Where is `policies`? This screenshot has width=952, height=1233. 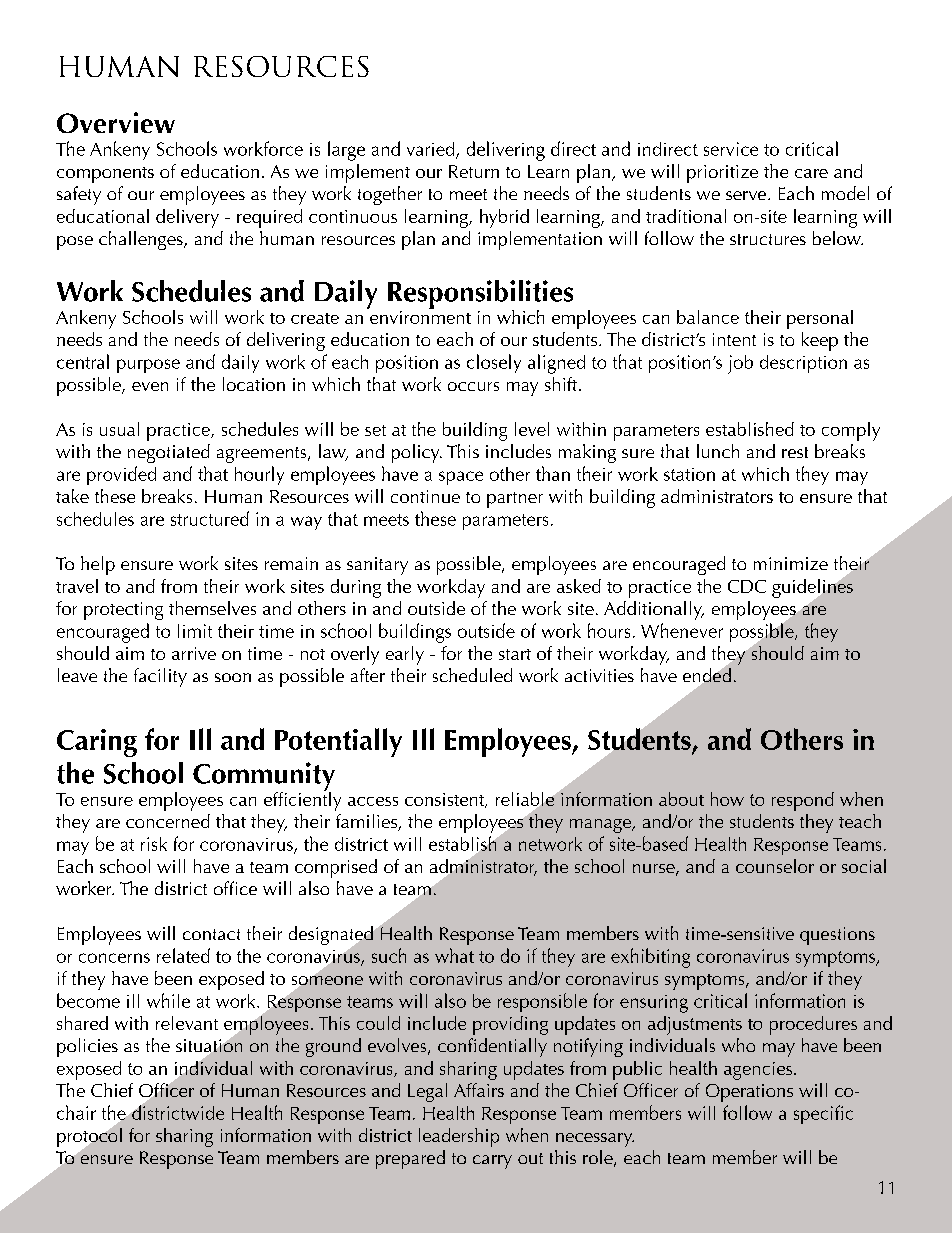 policies is located at coordinates (87, 1047).
